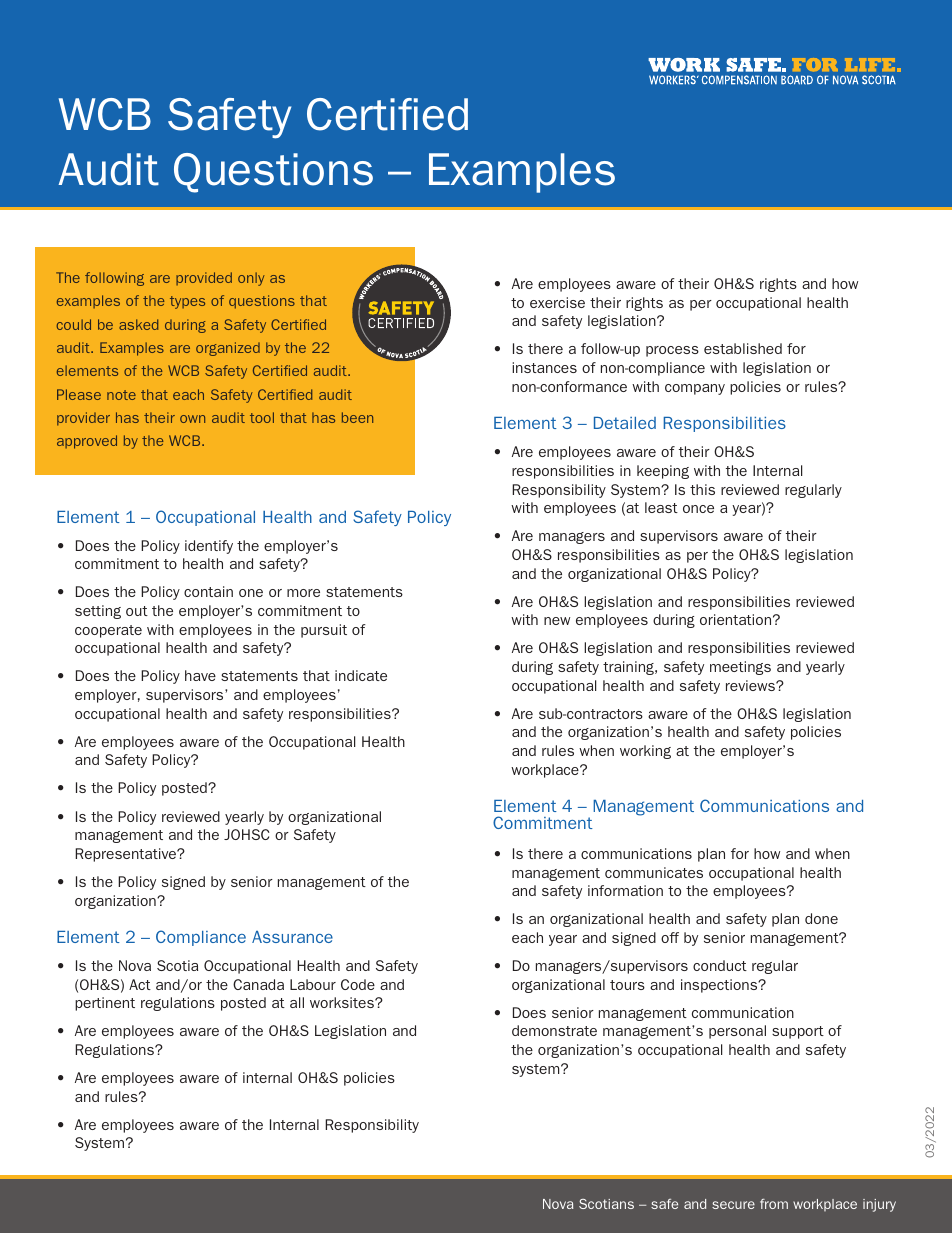 The height and width of the screenshot is (1233, 952). Describe the element at coordinates (187, 302) in the screenshot. I see `types` at that location.
